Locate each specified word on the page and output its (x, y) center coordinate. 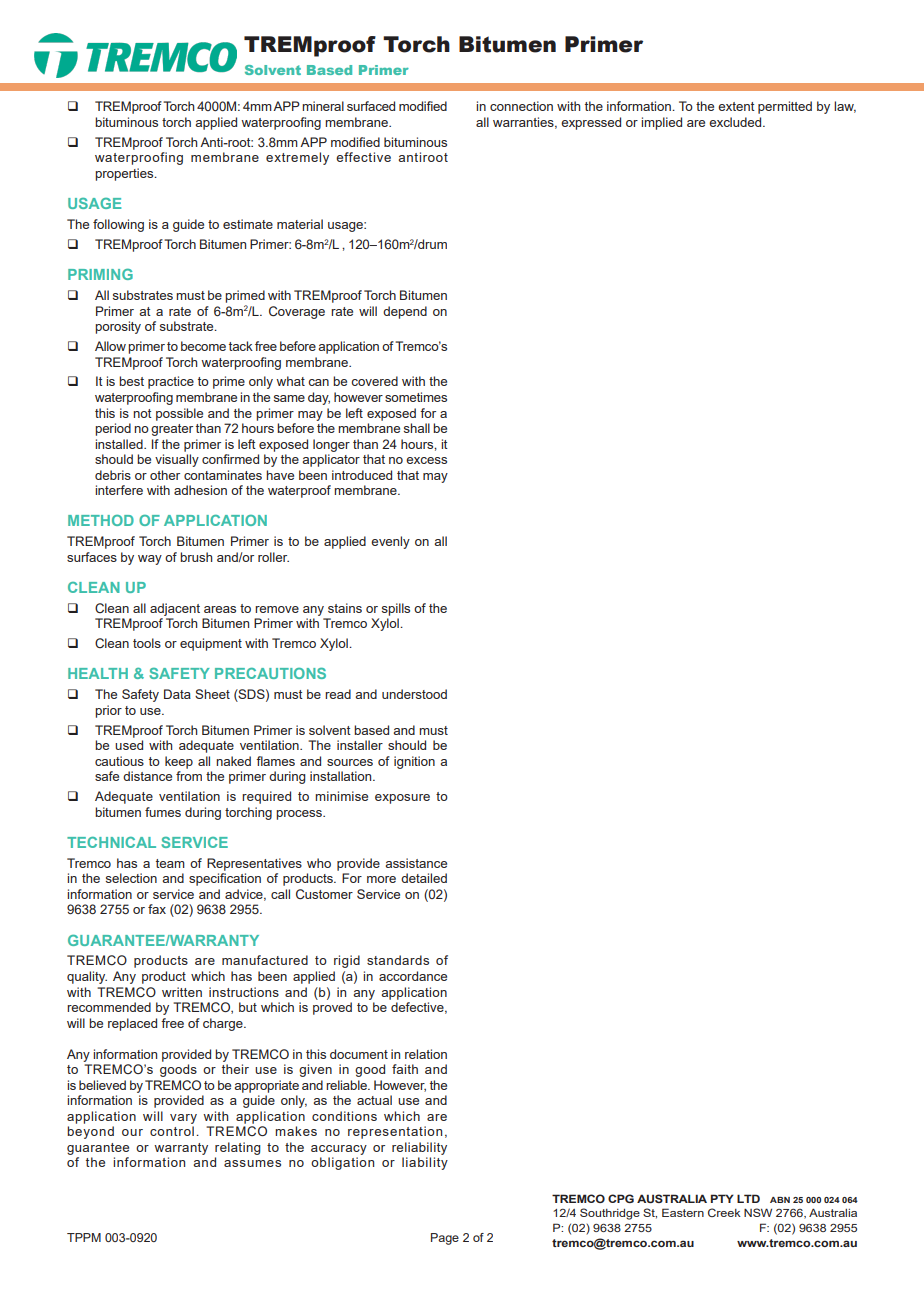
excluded (736, 122)
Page (445, 1239)
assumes (252, 1163)
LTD (748, 1198)
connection (521, 106)
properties (125, 174)
